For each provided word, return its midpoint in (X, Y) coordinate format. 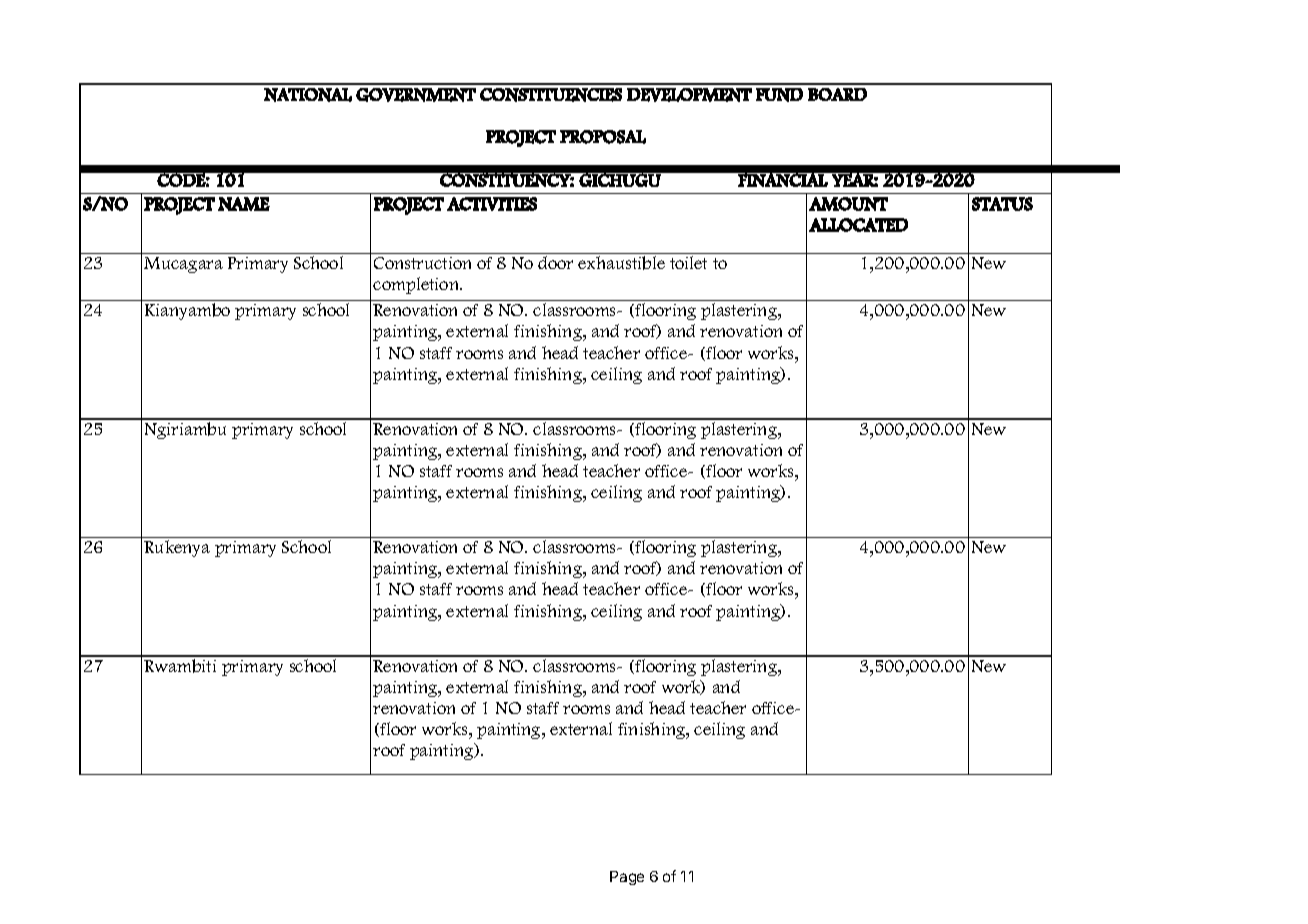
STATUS (1002, 204)
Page (627, 878)
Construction (422, 263)
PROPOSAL (603, 137)
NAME (244, 204)
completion (417, 285)
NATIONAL (308, 95)
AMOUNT (848, 204)
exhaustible (621, 263)
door (555, 262)
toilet (688, 262)
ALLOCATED (858, 225)
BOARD (837, 94)
